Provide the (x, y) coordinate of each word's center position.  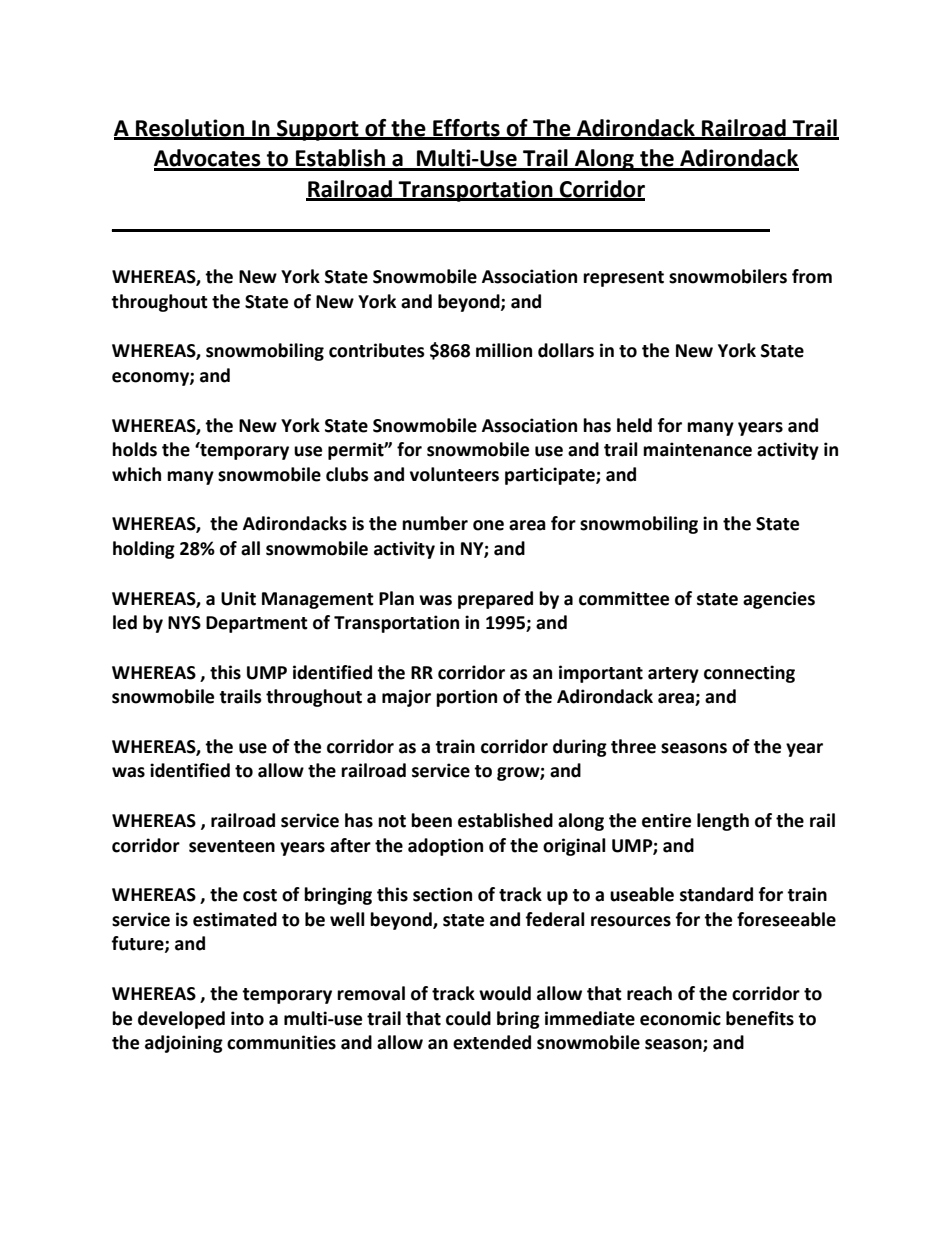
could (468, 1018)
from (812, 276)
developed (181, 1020)
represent (623, 279)
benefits (760, 1018)
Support (318, 130)
